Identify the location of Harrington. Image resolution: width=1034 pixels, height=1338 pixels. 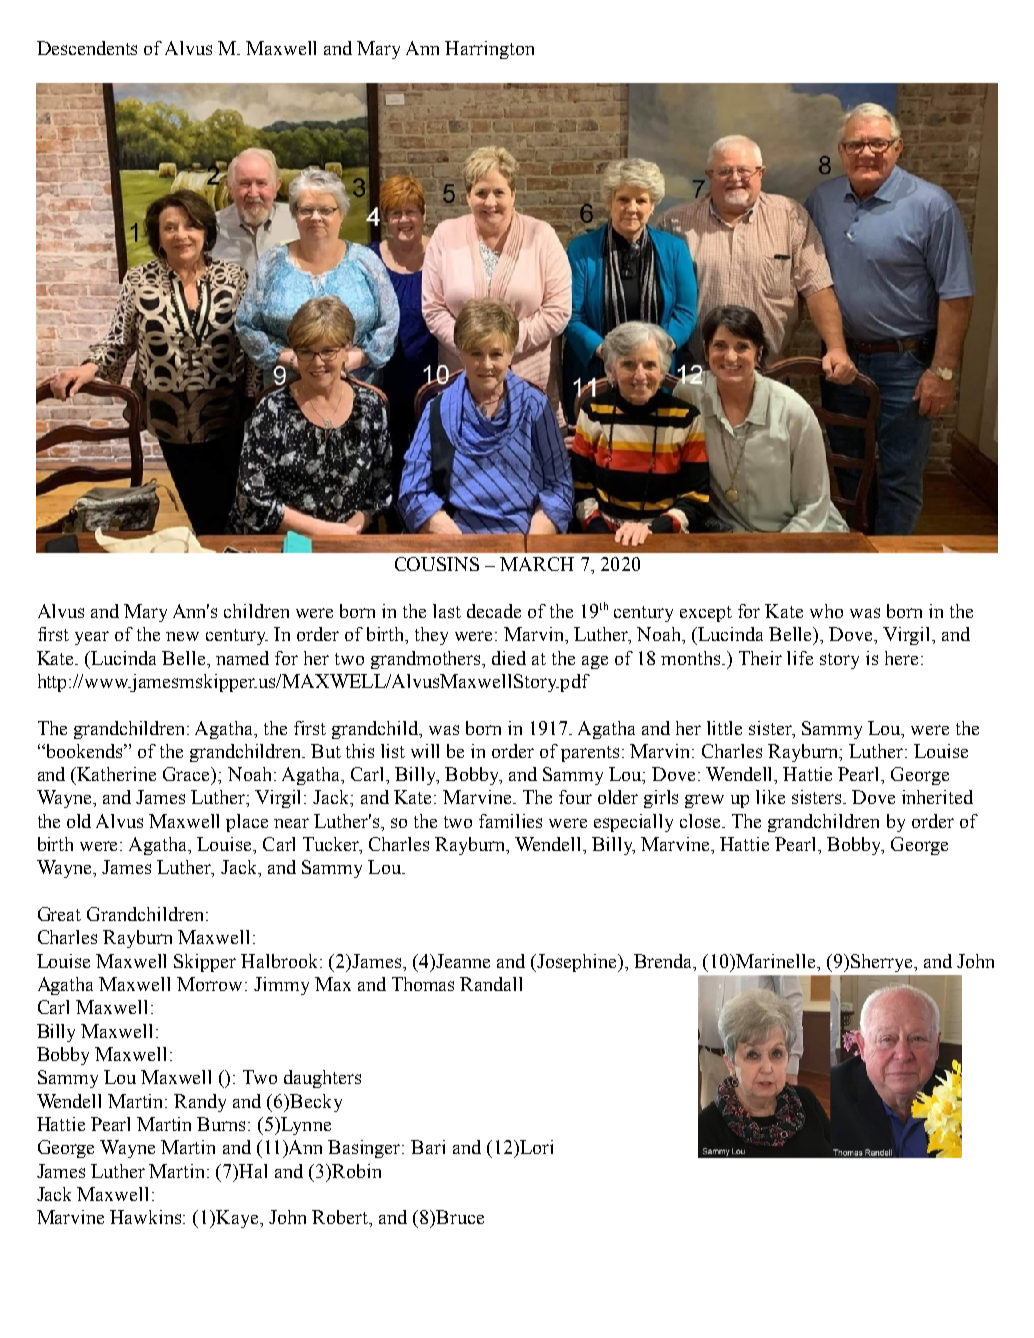
(489, 50).
